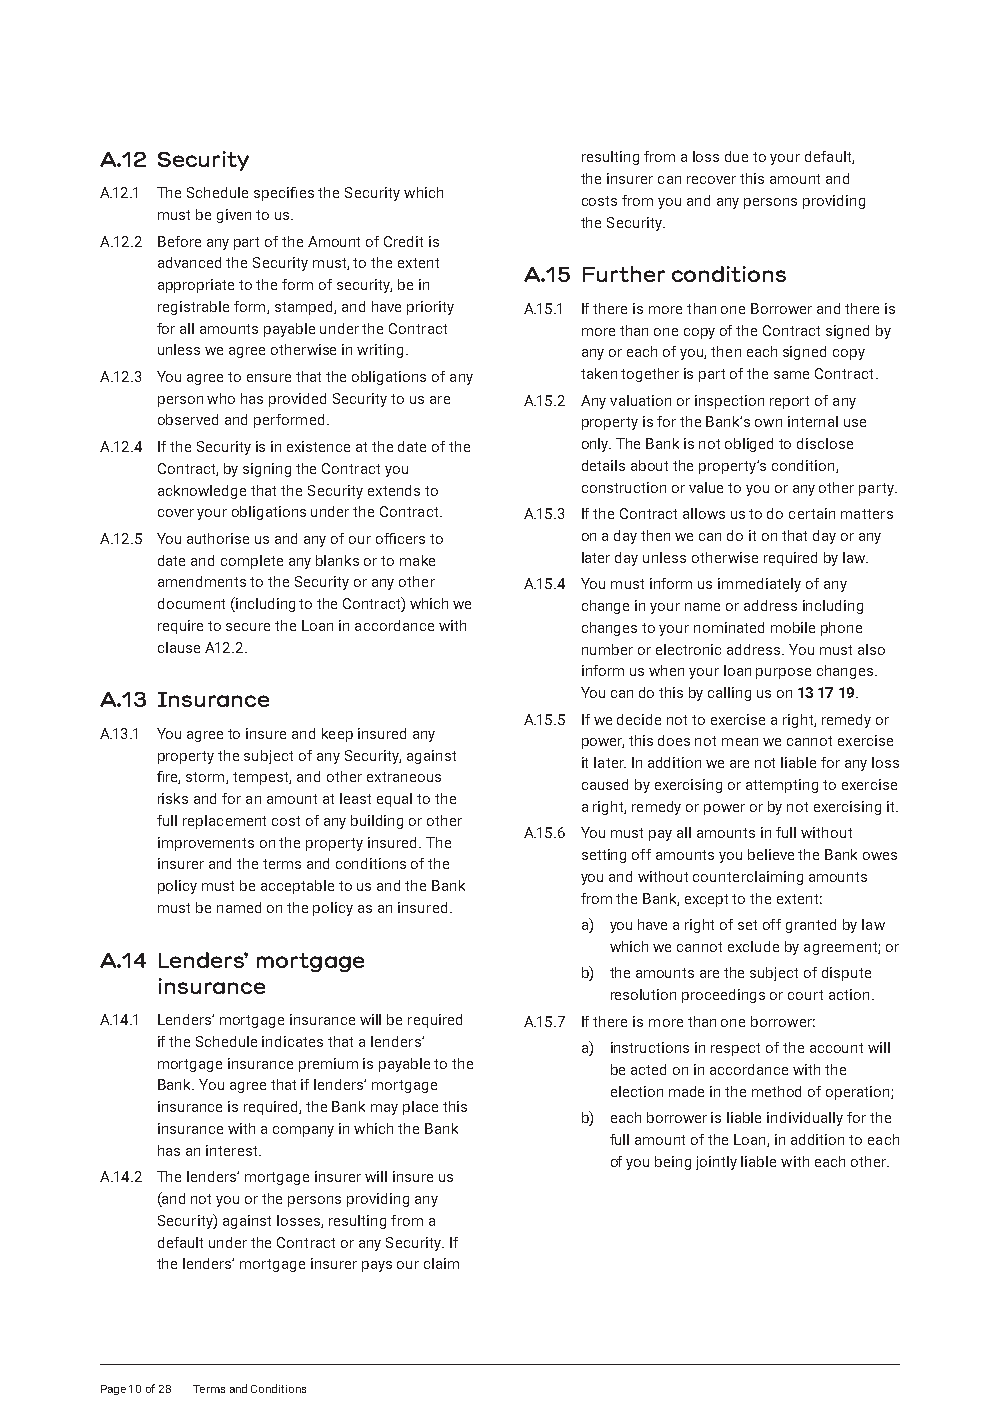 This document has width=1000, height=1414. What do you see at coordinates (113, 1390) in the document?
I see `Page` at bounding box center [113, 1390].
